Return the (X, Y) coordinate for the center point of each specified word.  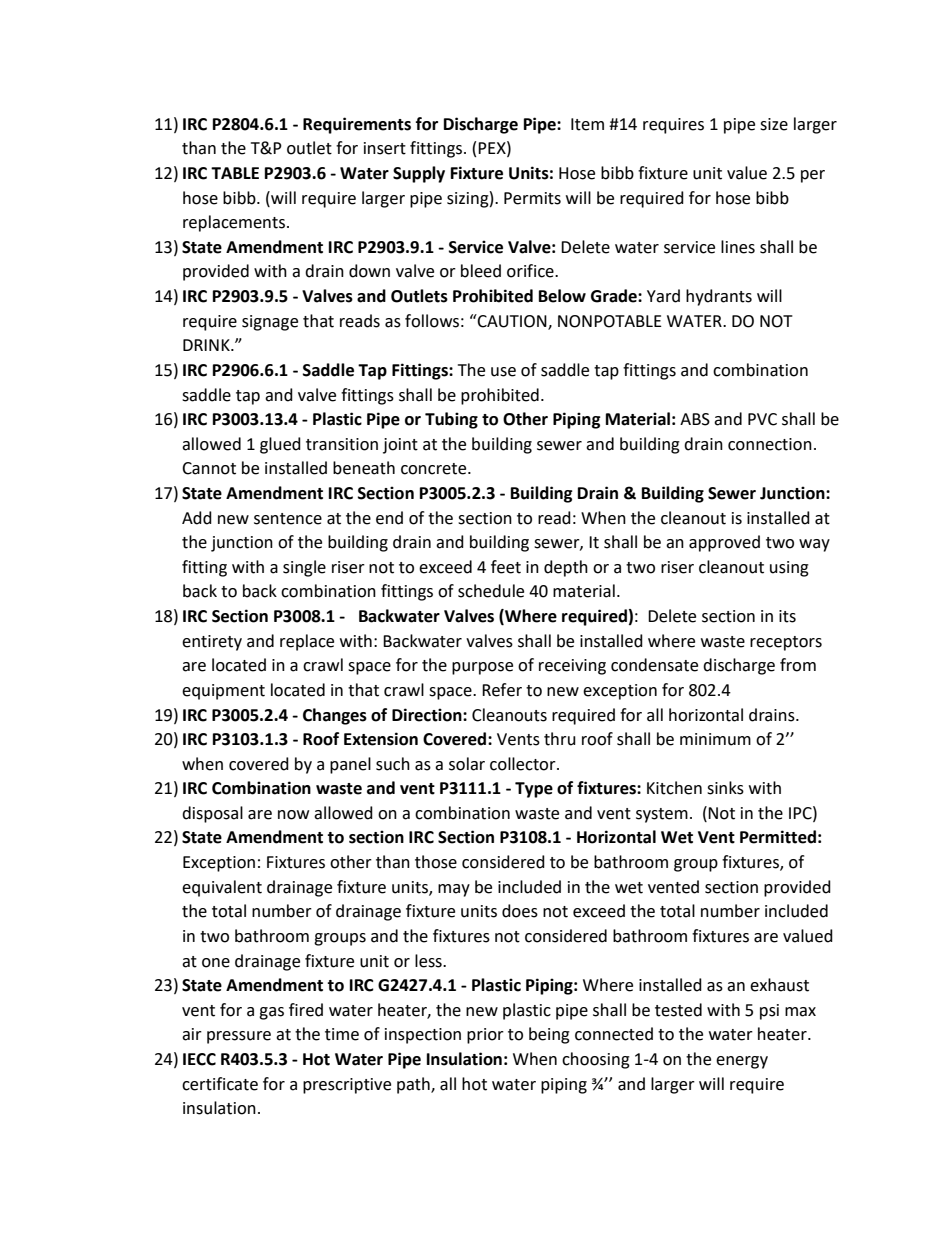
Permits (532, 198)
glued (280, 445)
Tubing (451, 420)
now (293, 815)
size (774, 124)
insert (385, 148)
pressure (239, 1037)
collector (524, 764)
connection (770, 444)
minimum (715, 739)
